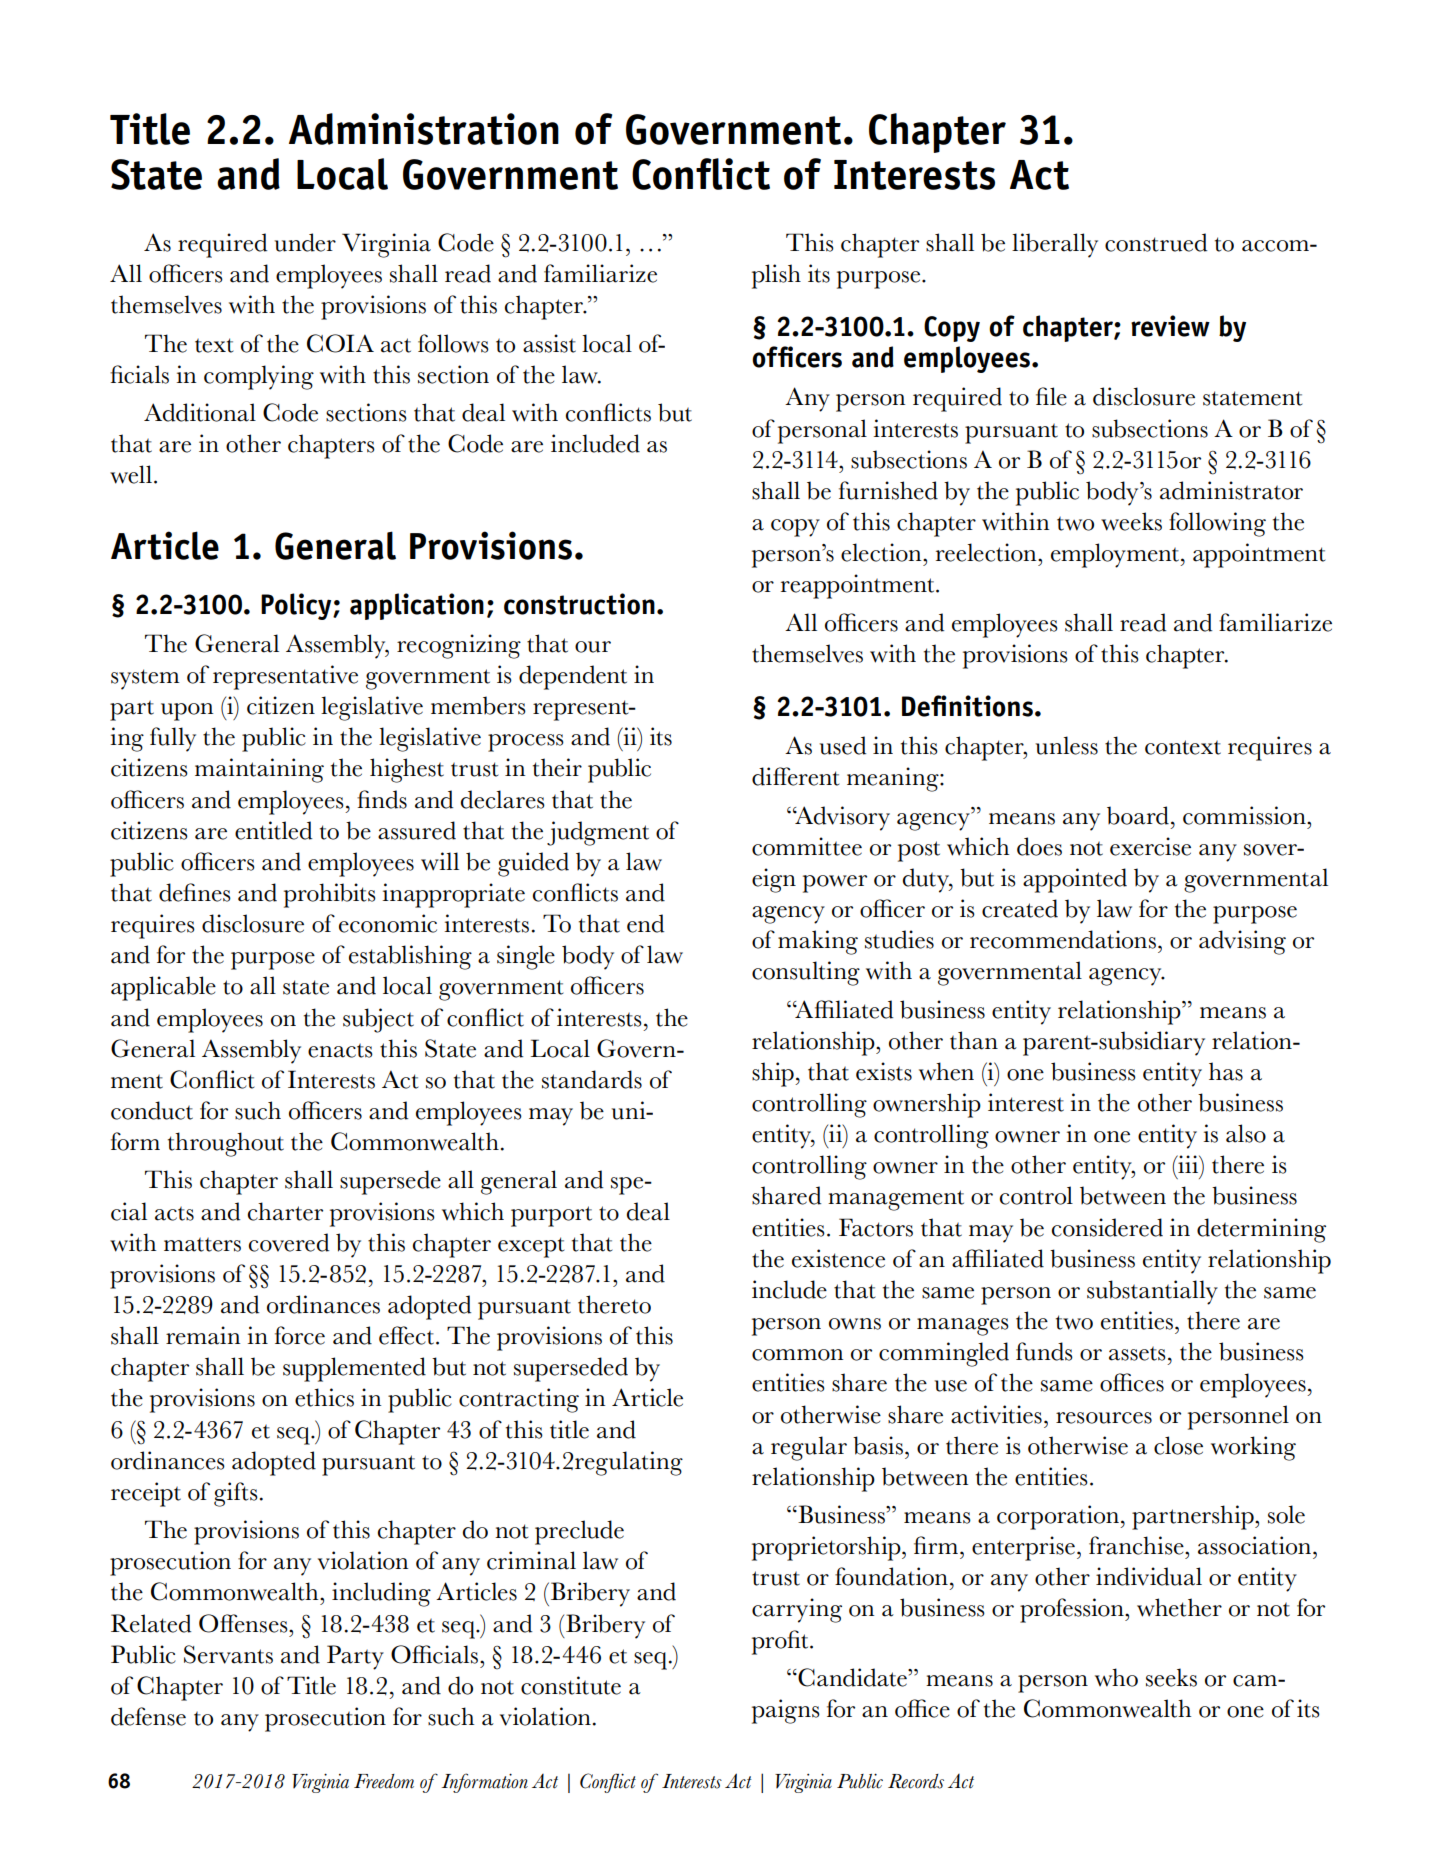  Describe the element at coordinates (305, 242) in the screenshot. I see `under` at that location.
